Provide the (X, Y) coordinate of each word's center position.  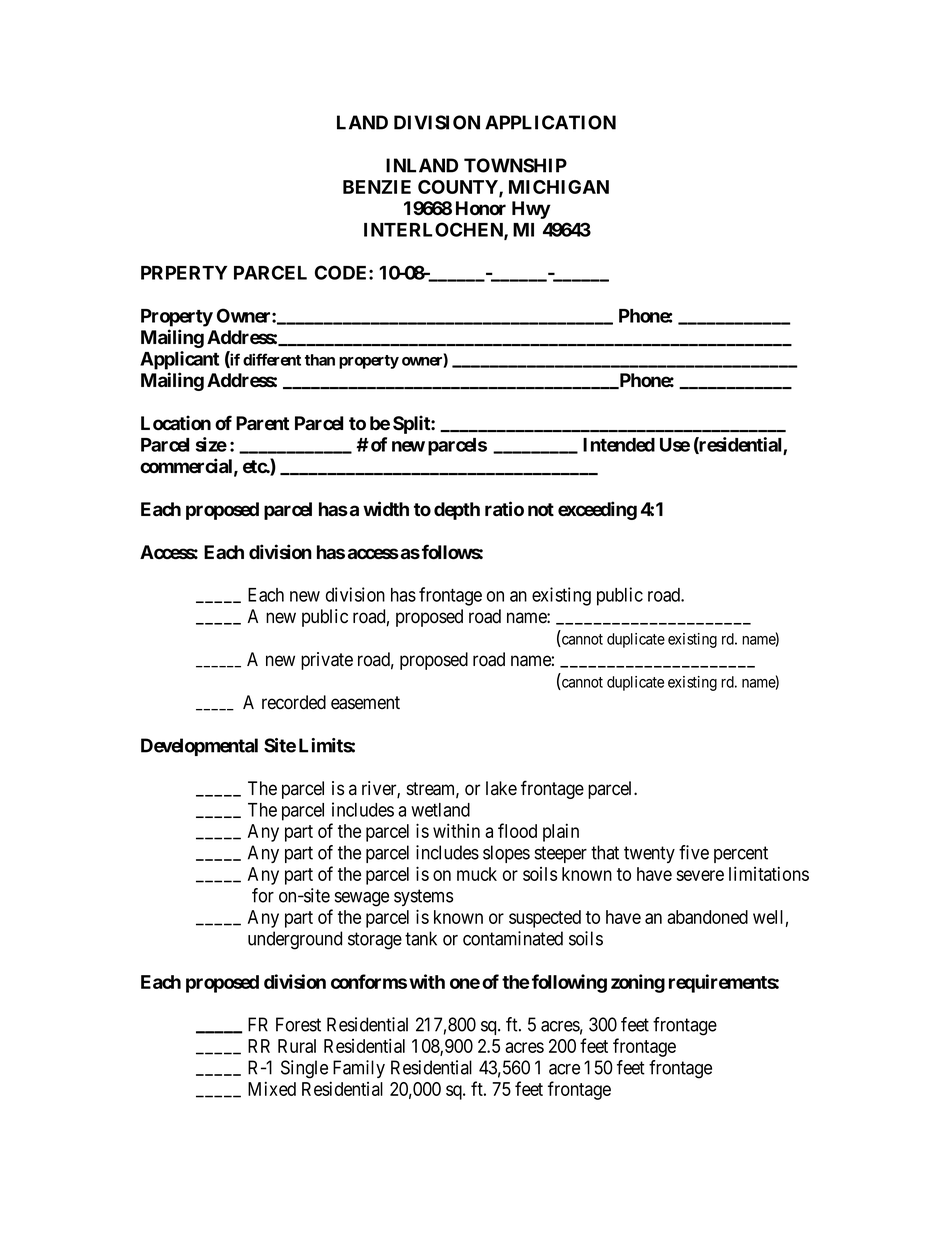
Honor (481, 208)
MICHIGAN (559, 187)
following (569, 983)
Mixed (272, 1088)
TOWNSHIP (515, 165)
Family (359, 1069)
